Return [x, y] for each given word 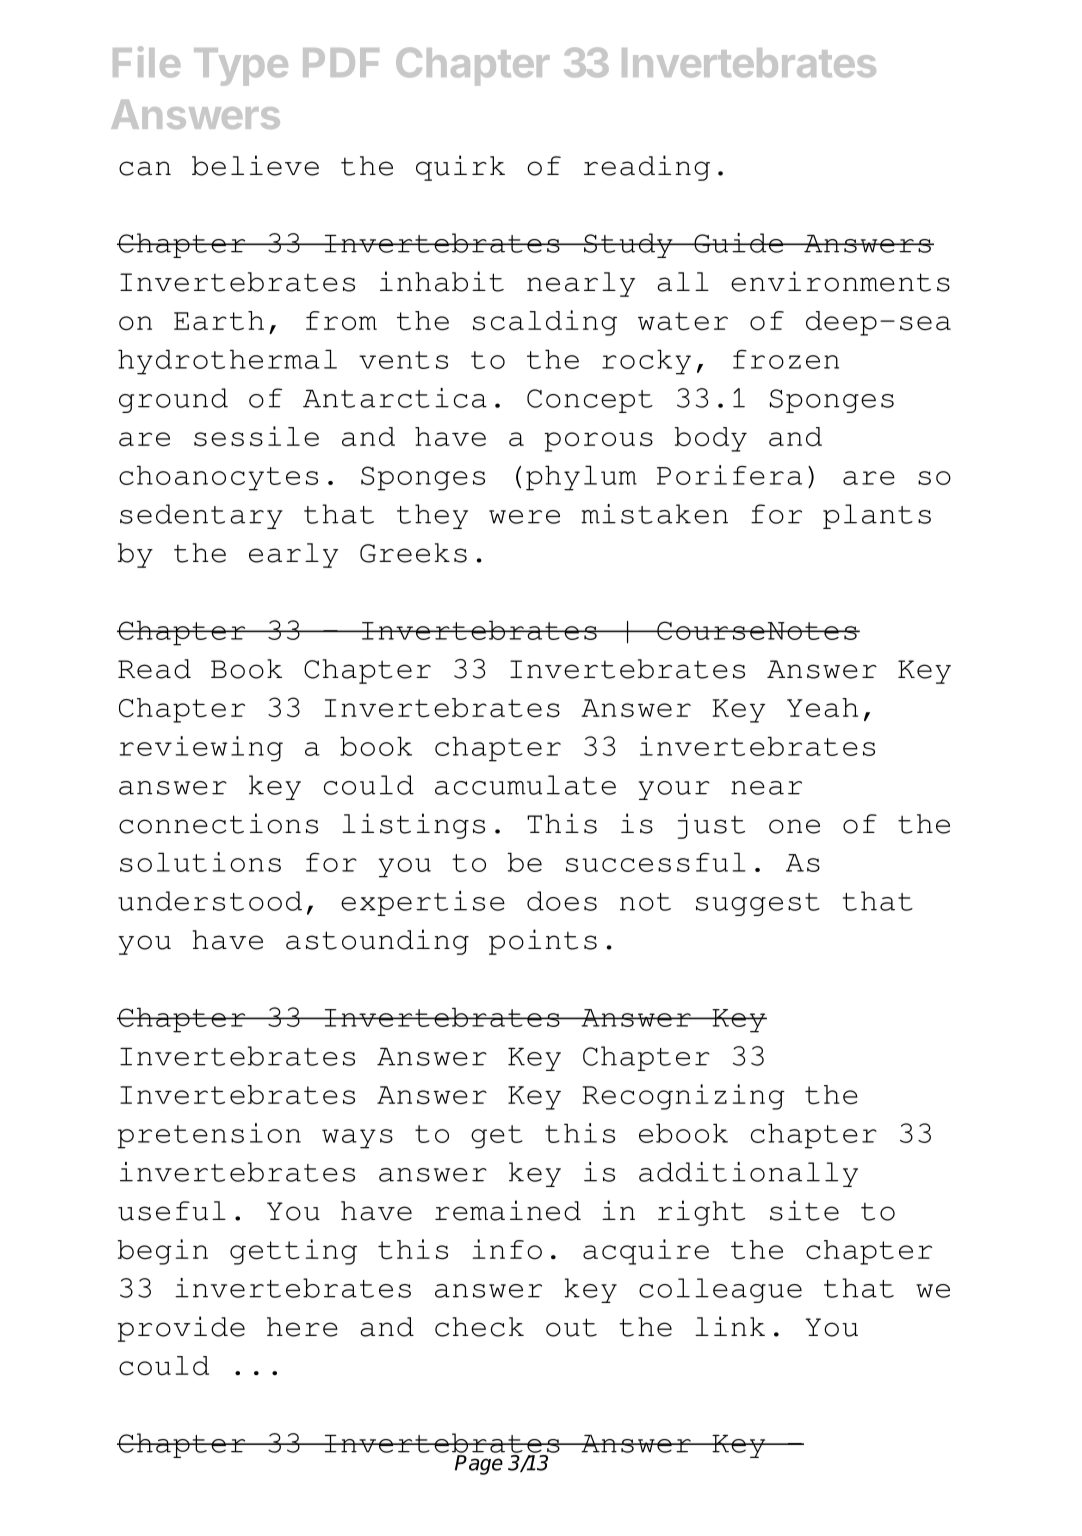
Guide [738, 243]
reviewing [201, 749]
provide [181, 1329]
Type [241, 67]
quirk [460, 168]
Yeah [822, 708]
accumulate [525, 785]
